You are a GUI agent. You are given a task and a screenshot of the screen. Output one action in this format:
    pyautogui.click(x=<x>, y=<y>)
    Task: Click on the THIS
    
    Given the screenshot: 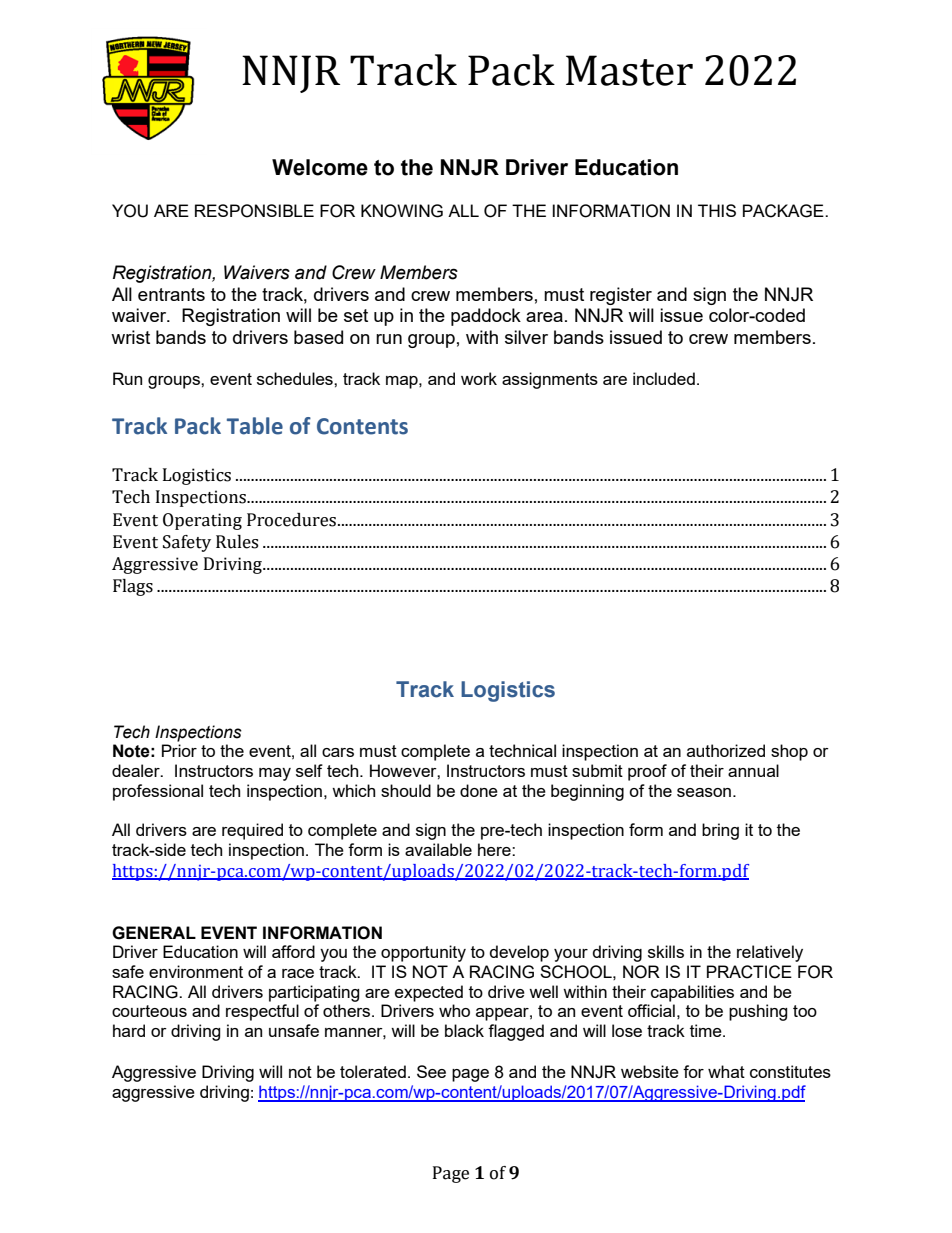 What is the action you would take?
    pyautogui.click(x=717, y=210)
